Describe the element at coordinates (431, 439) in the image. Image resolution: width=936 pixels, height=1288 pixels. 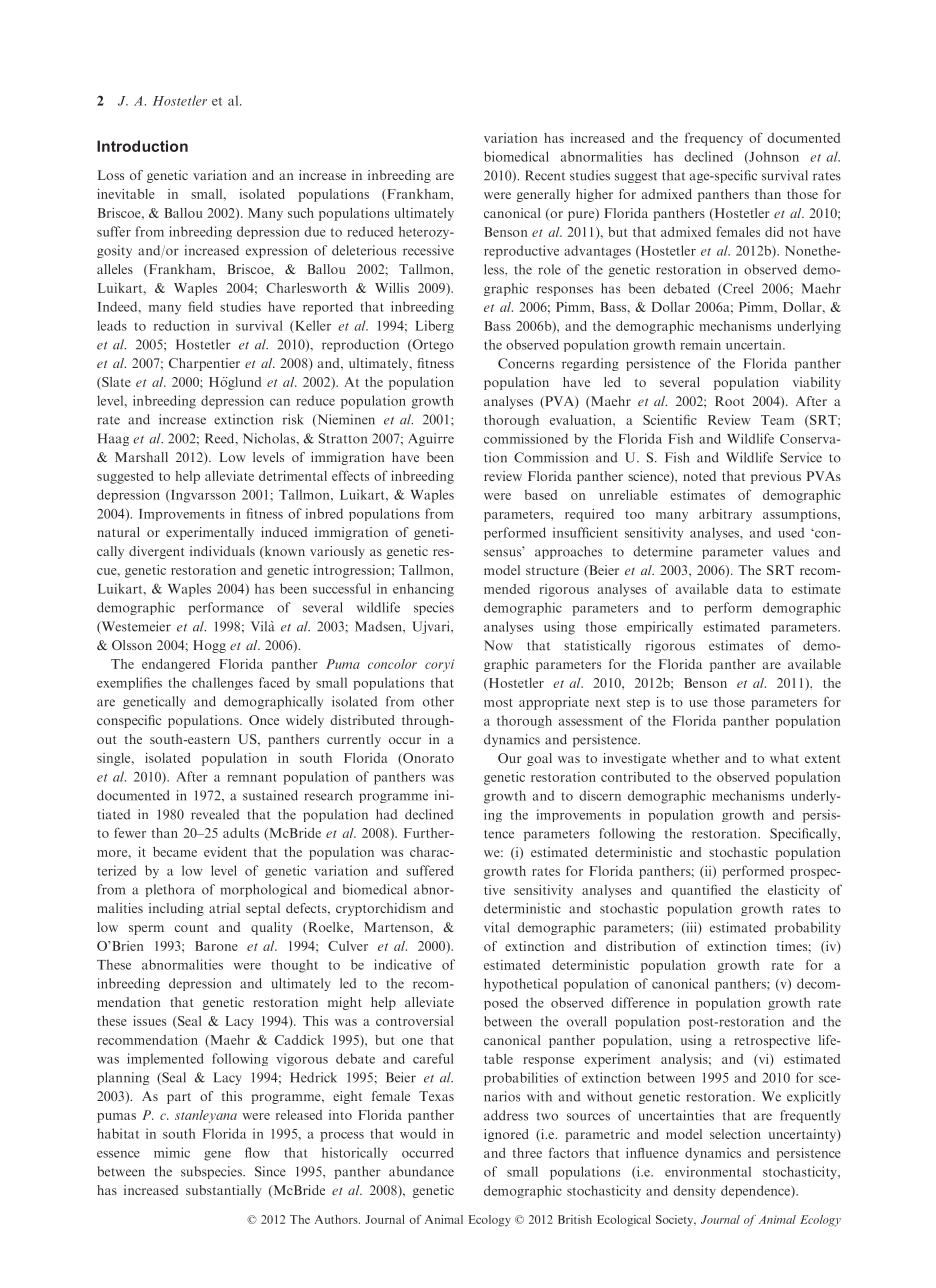
I see `Aguirre` at that location.
